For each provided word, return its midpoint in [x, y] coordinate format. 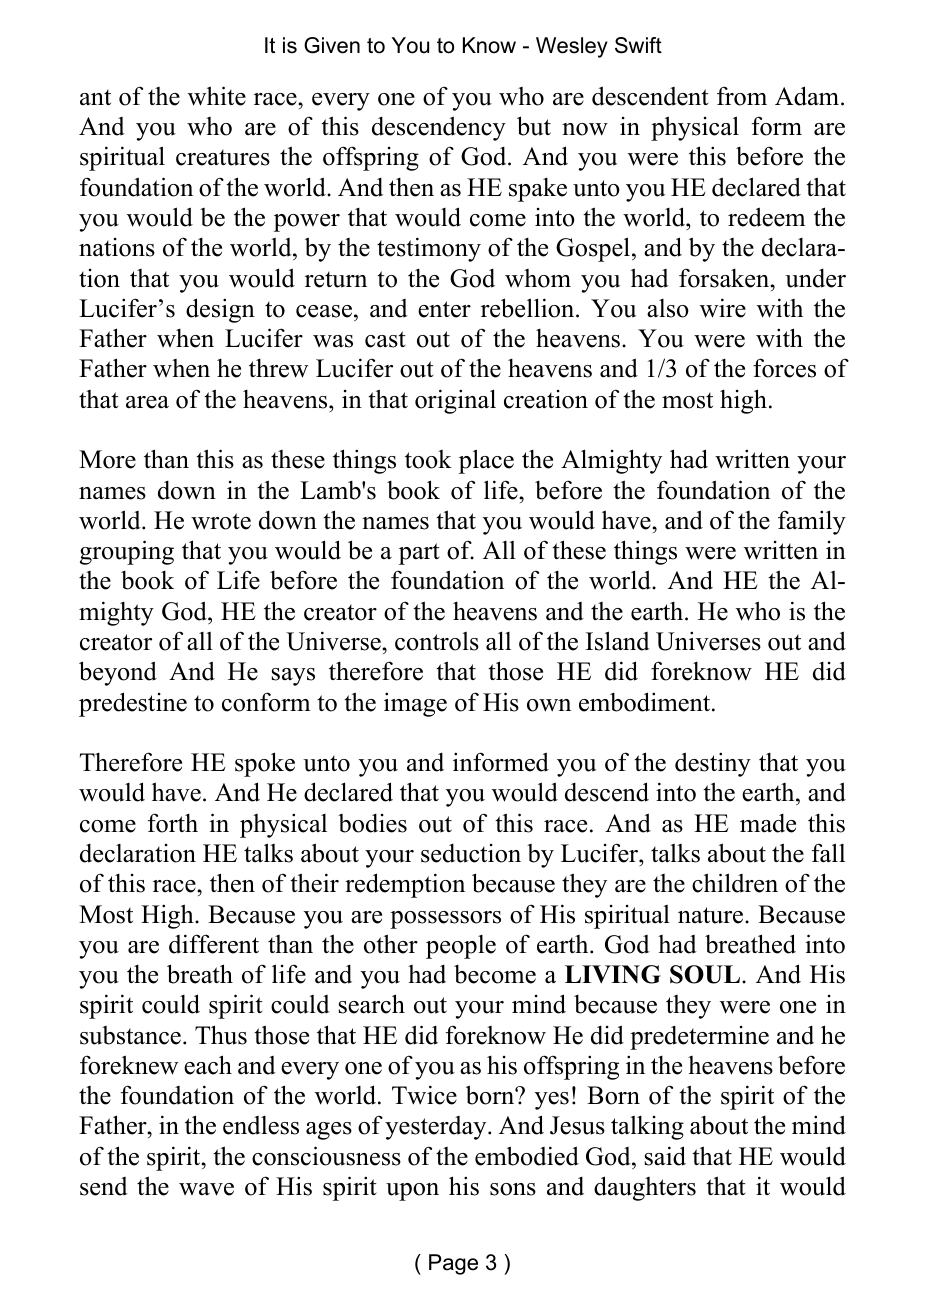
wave [206, 1189]
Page [453, 1264]
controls [437, 641]
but [534, 126]
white [217, 96]
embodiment [646, 702]
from [742, 96]
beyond [118, 673]
